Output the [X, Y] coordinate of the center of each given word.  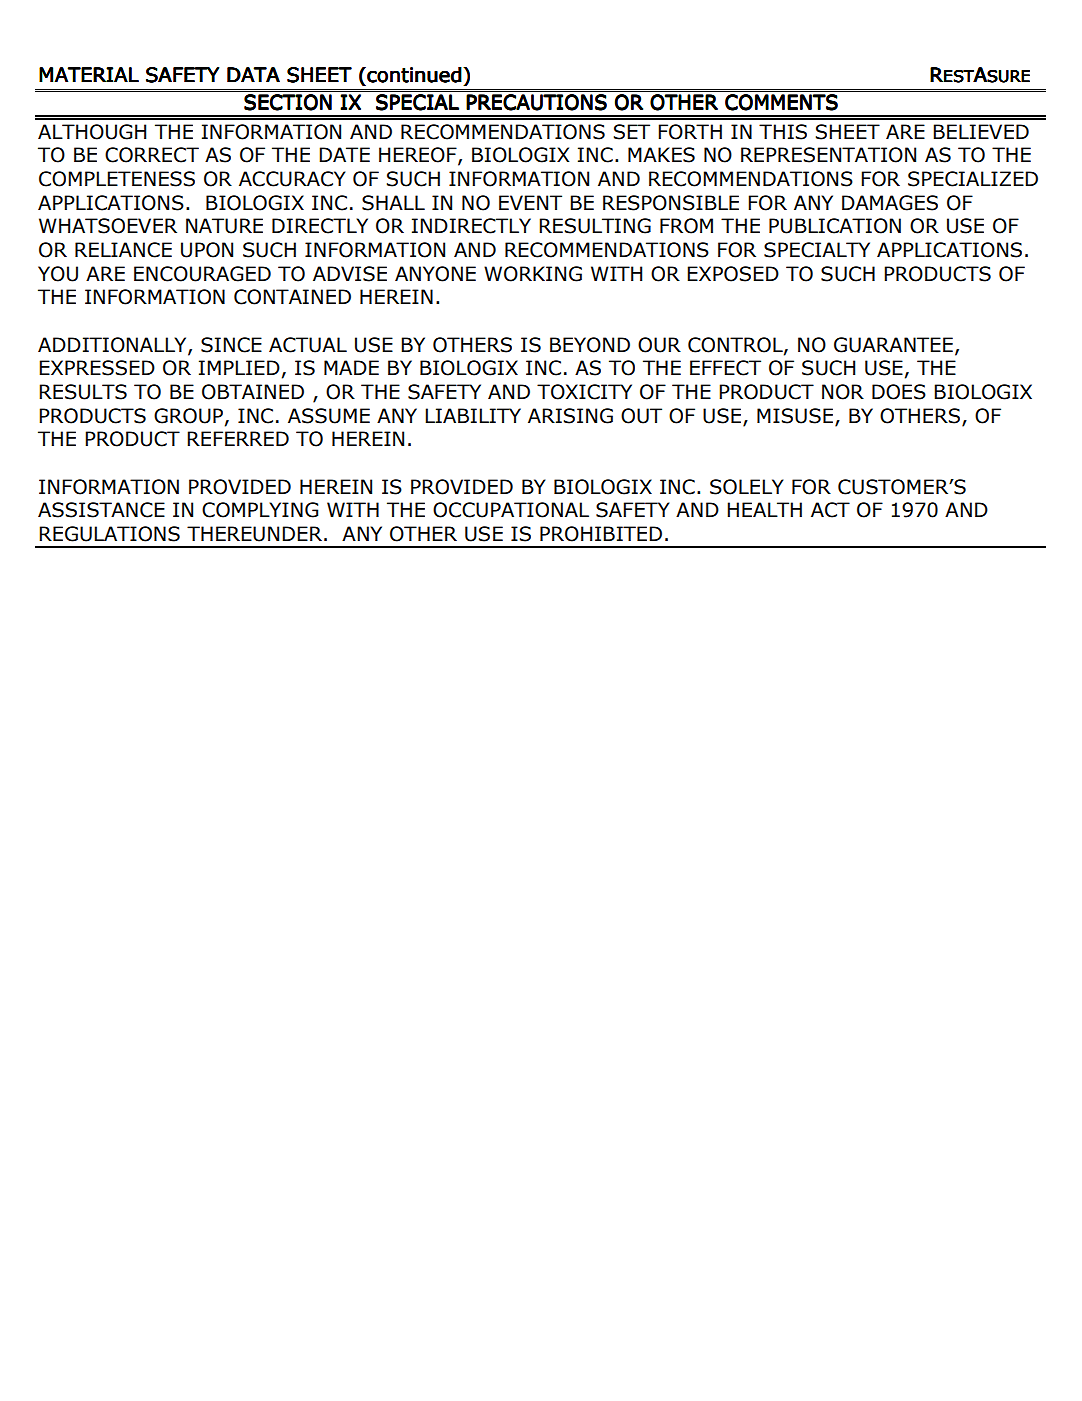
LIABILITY [473, 415]
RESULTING [595, 226]
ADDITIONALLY [113, 345]
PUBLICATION [835, 226]
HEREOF [419, 156]
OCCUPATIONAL [511, 510]
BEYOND [590, 345]
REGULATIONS [109, 534]
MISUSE [795, 416]
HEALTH [764, 509]
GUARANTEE [893, 345]
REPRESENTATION [828, 155]
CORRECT [152, 155]
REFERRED [238, 438]
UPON [207, 250]
